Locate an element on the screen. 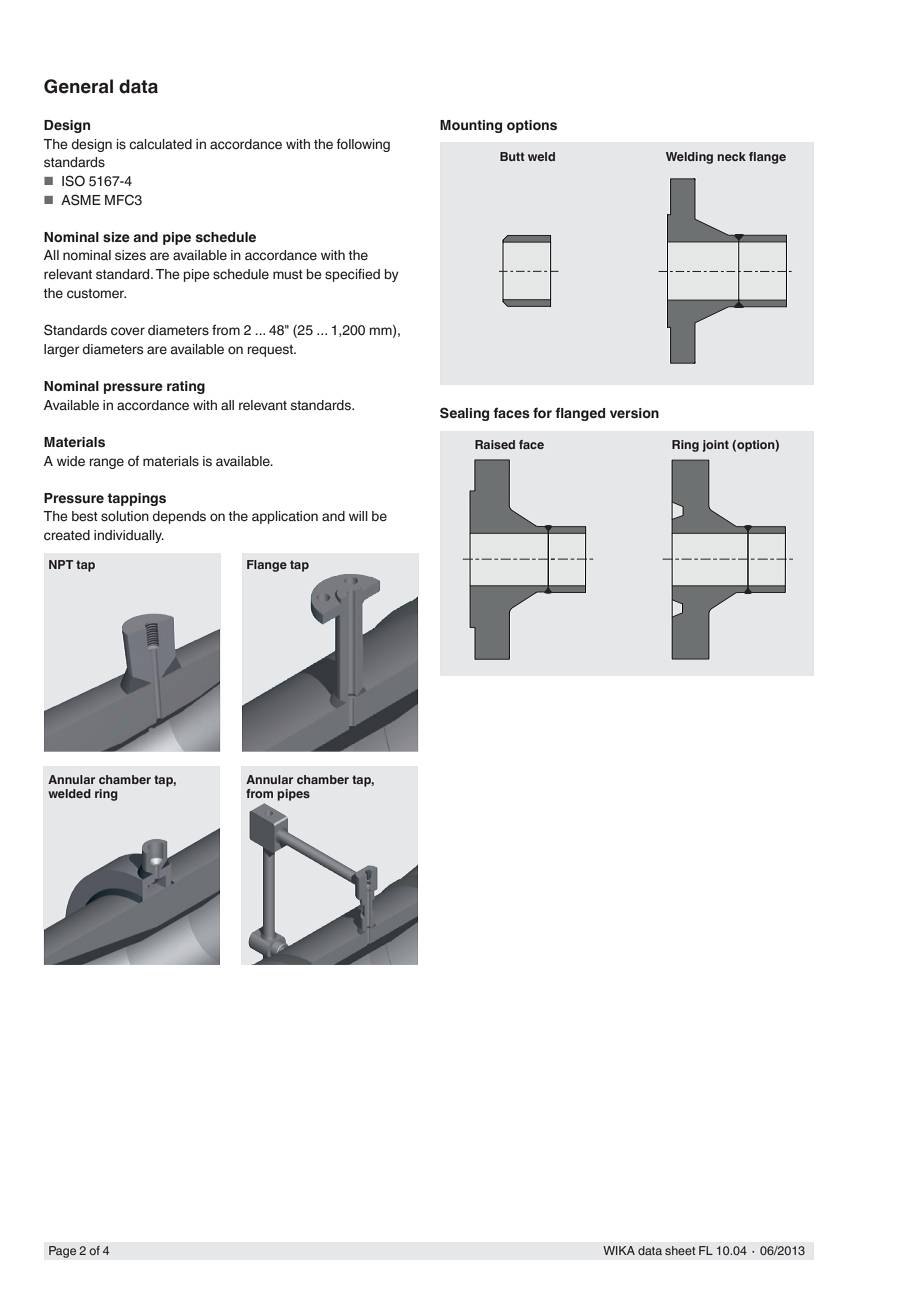 This screenshot has height=1308, width=924. following is located at coordinates (363, 145).
